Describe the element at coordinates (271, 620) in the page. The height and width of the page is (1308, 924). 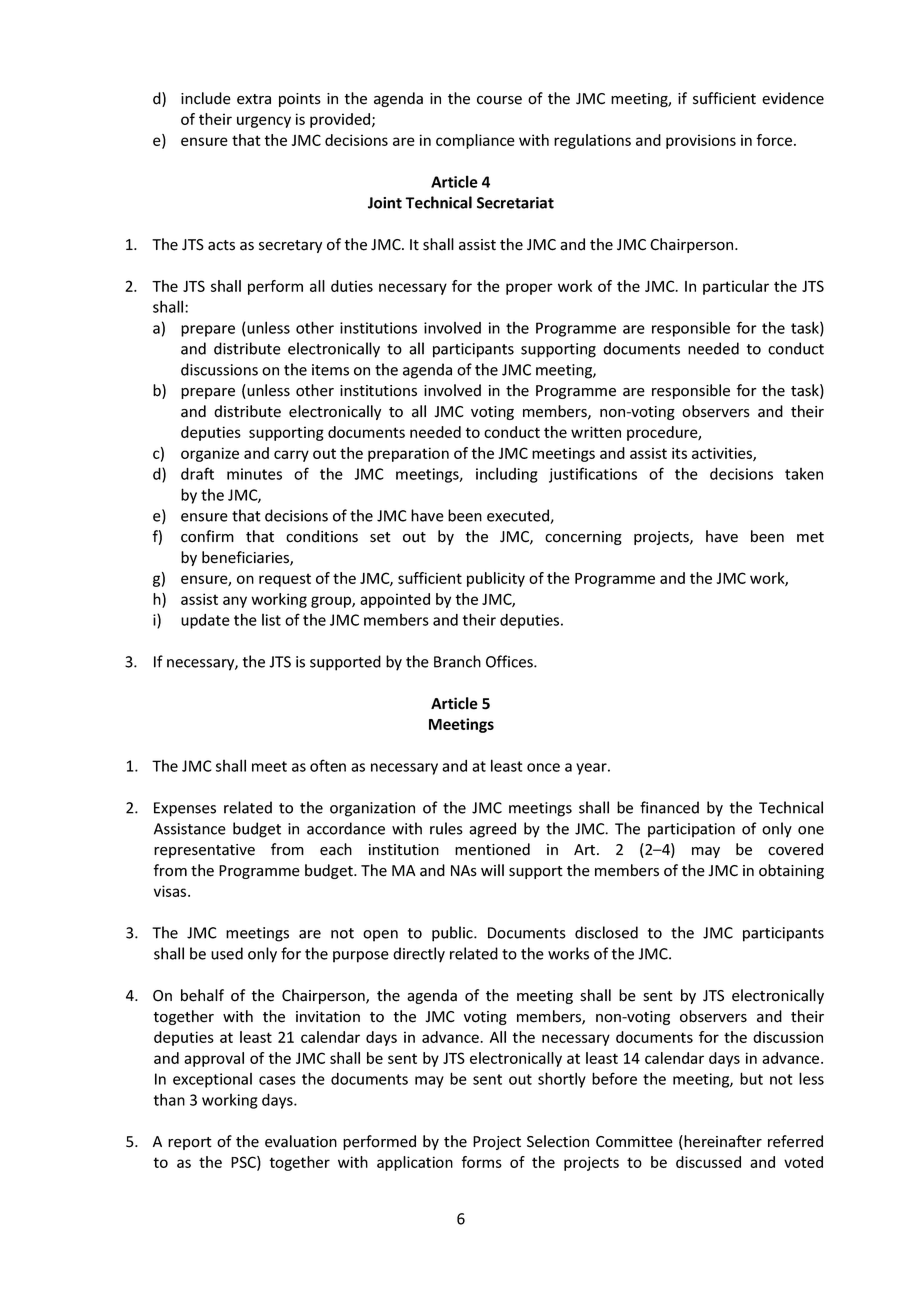
I see `list` at that location.
